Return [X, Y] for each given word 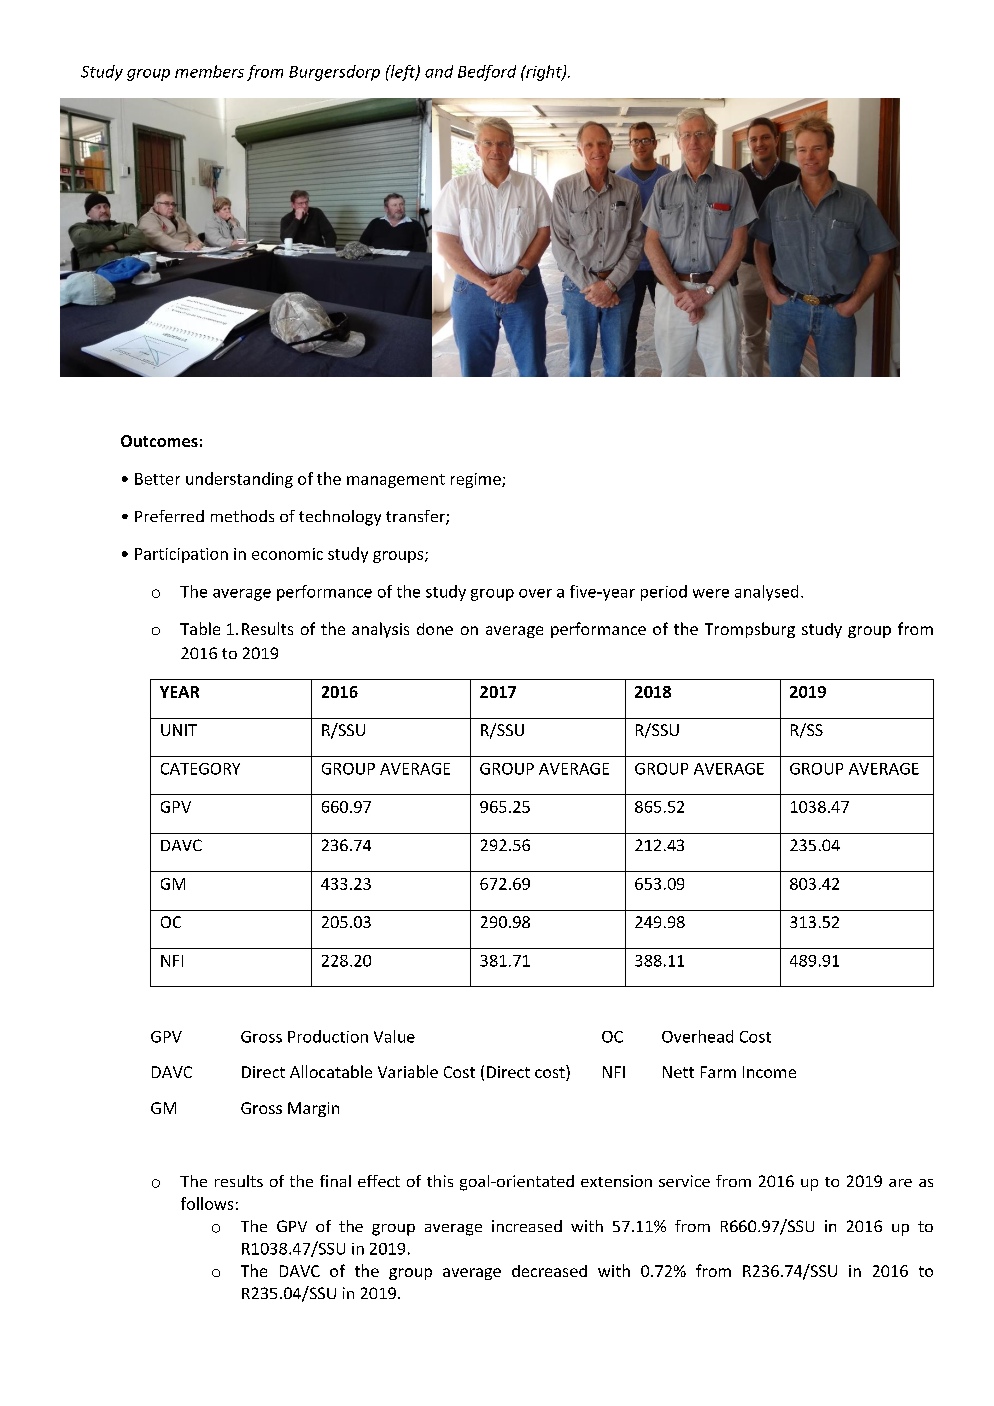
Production [328, 1036]
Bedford [487, 73]
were [711, 593]
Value [394, 1036]
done [435, 629]
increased [527, 1226]
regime [477, 480]
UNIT [179, 730]
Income [769, 1072]
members [209, 71]
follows [207, 1203]
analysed [766, 593]
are [900, 1183]
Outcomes [159, 441]
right [544, 73]
